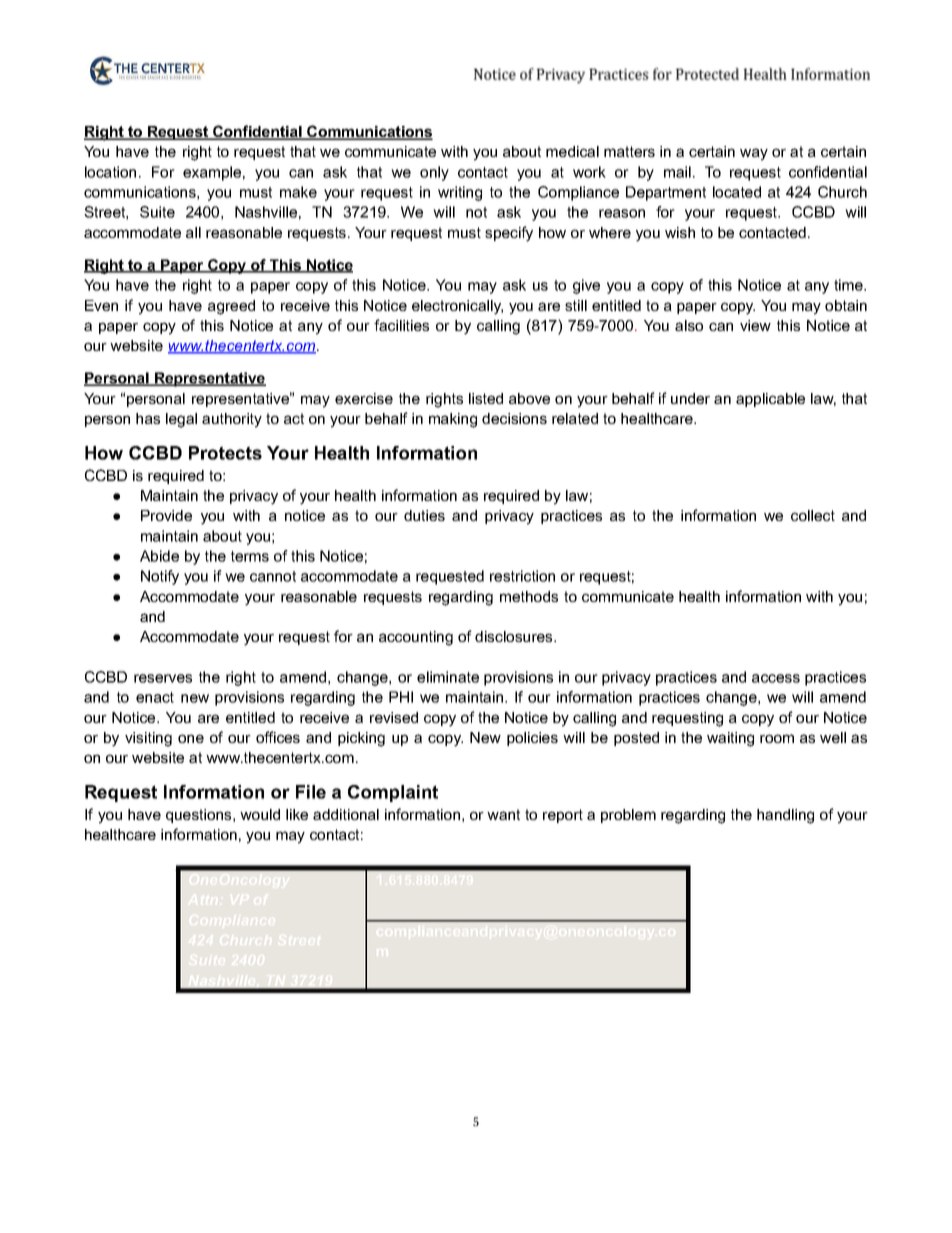 The height and width of the page is (1233, 952). I want to click on only, so click(434, 173).
